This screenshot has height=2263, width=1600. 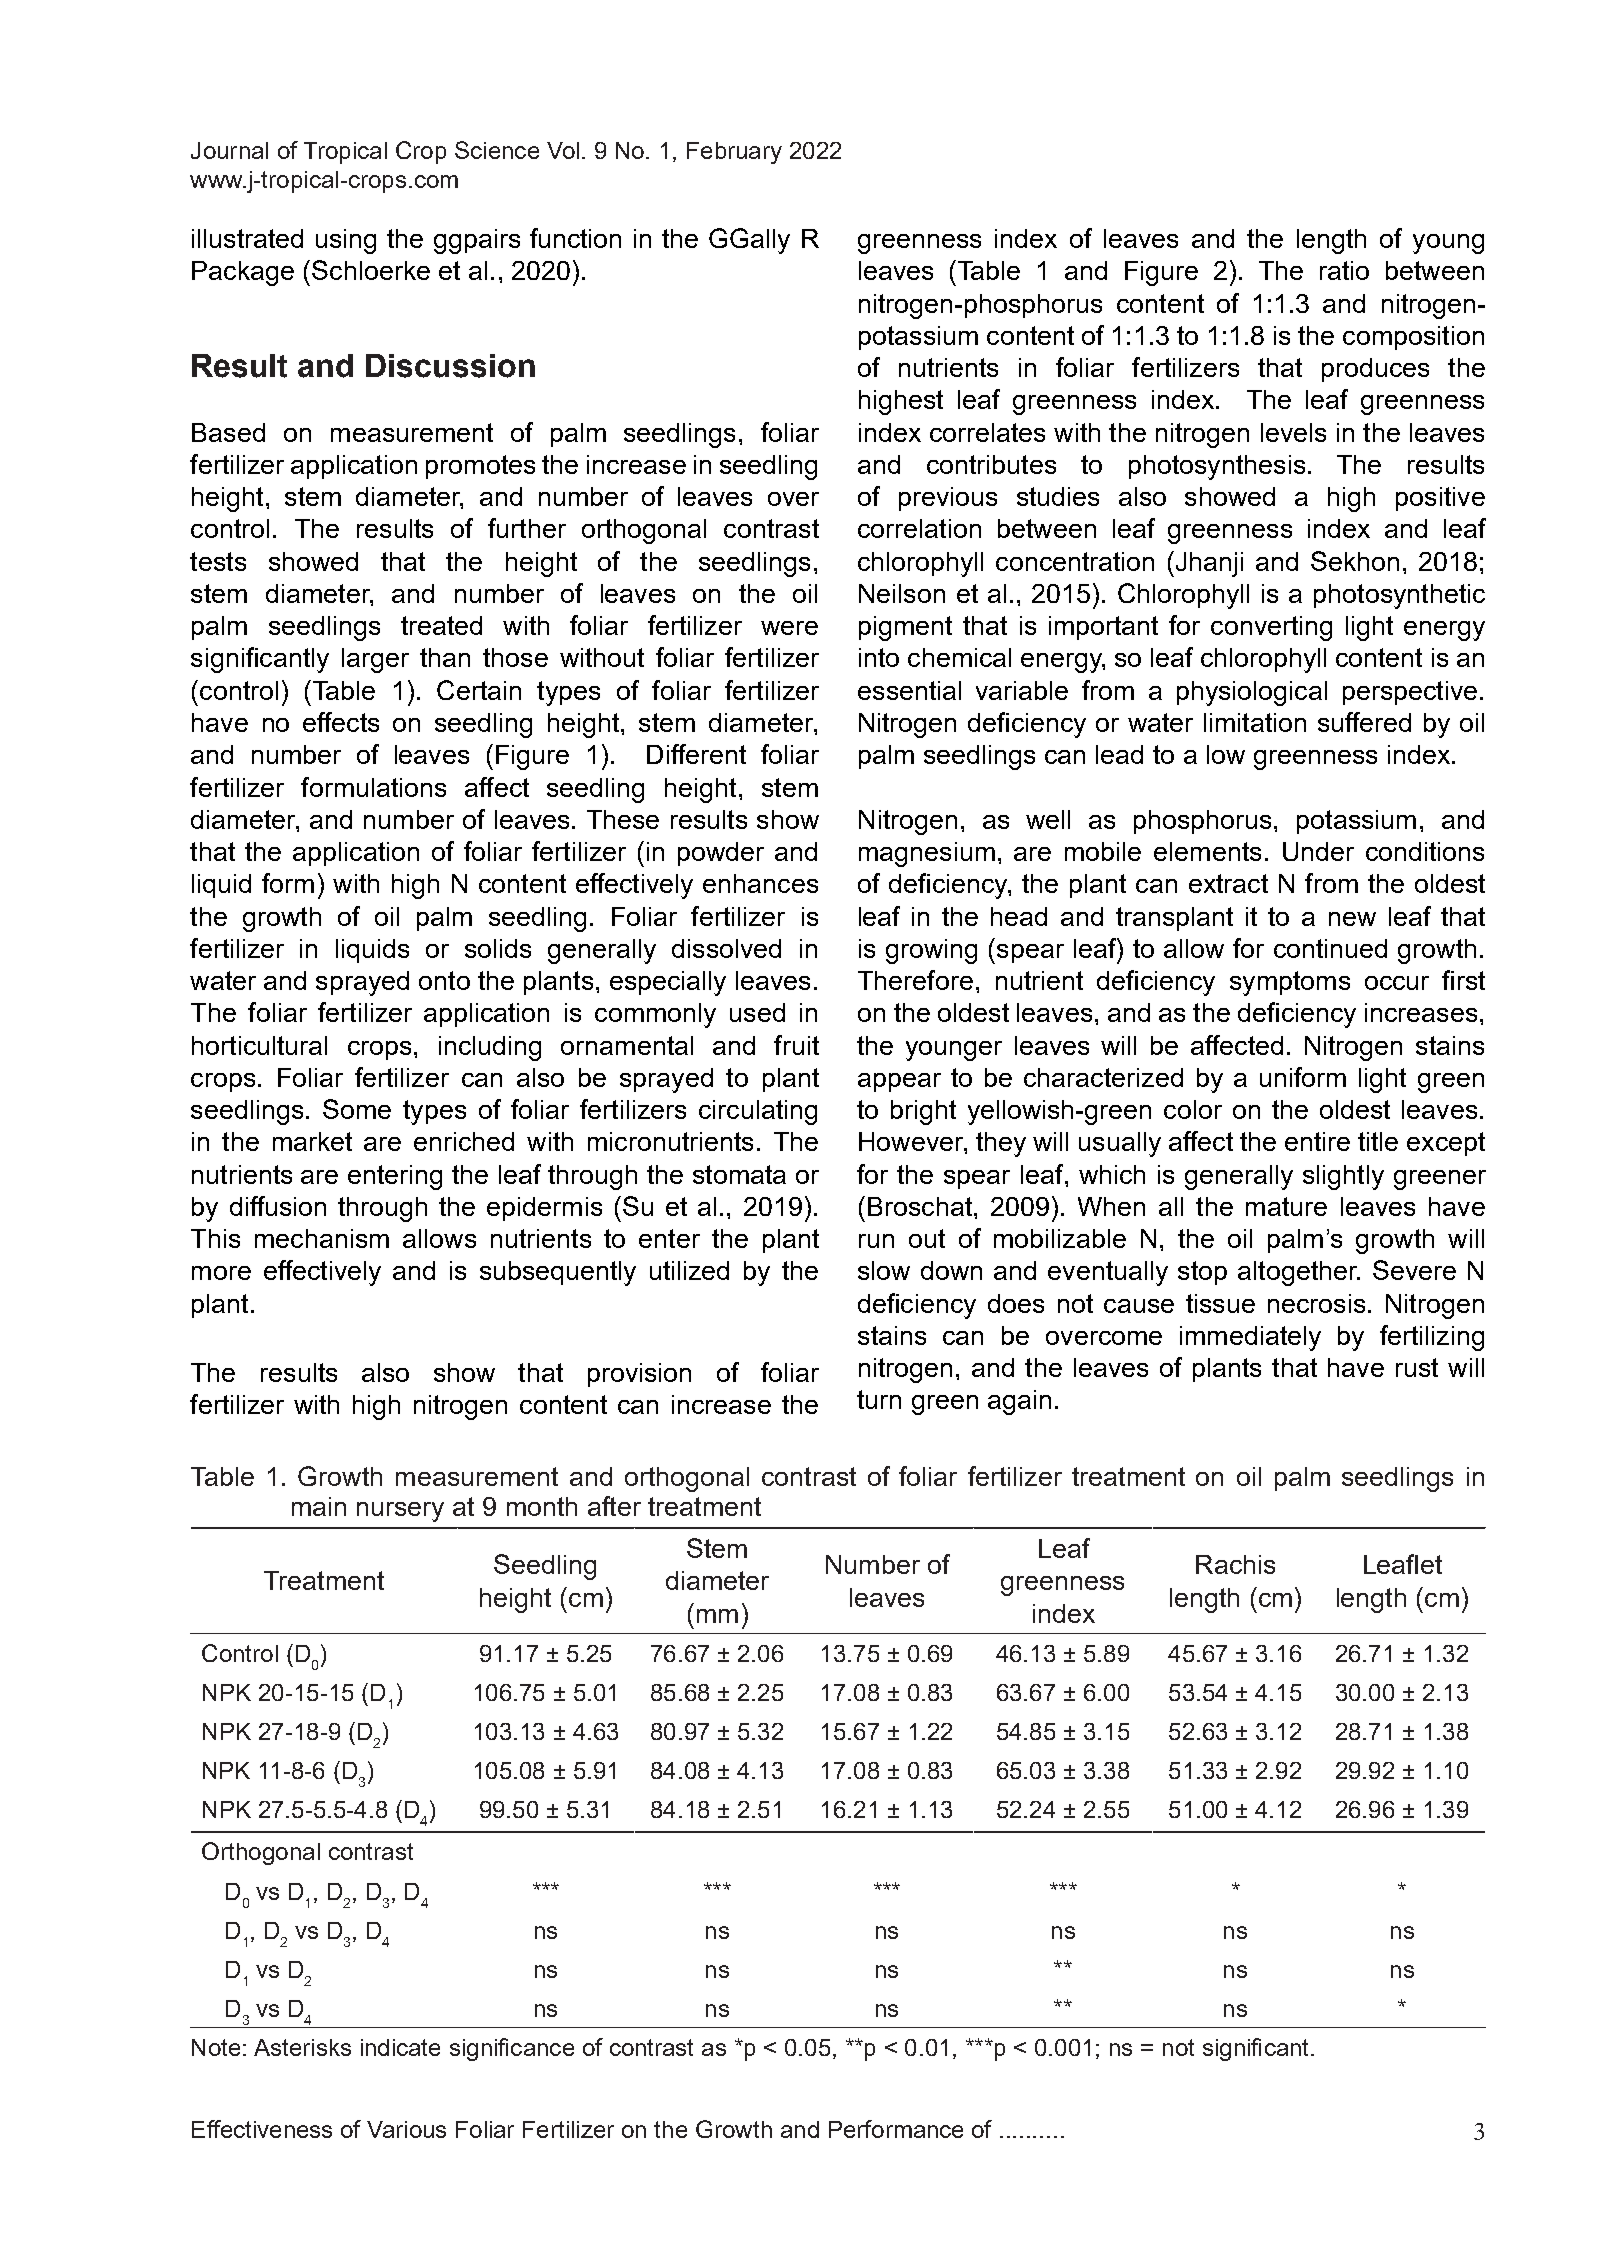 What do you see at coordinates (1019, 1402) in the screenshot?
I see `again` at bounding box center [1019, 1402].
